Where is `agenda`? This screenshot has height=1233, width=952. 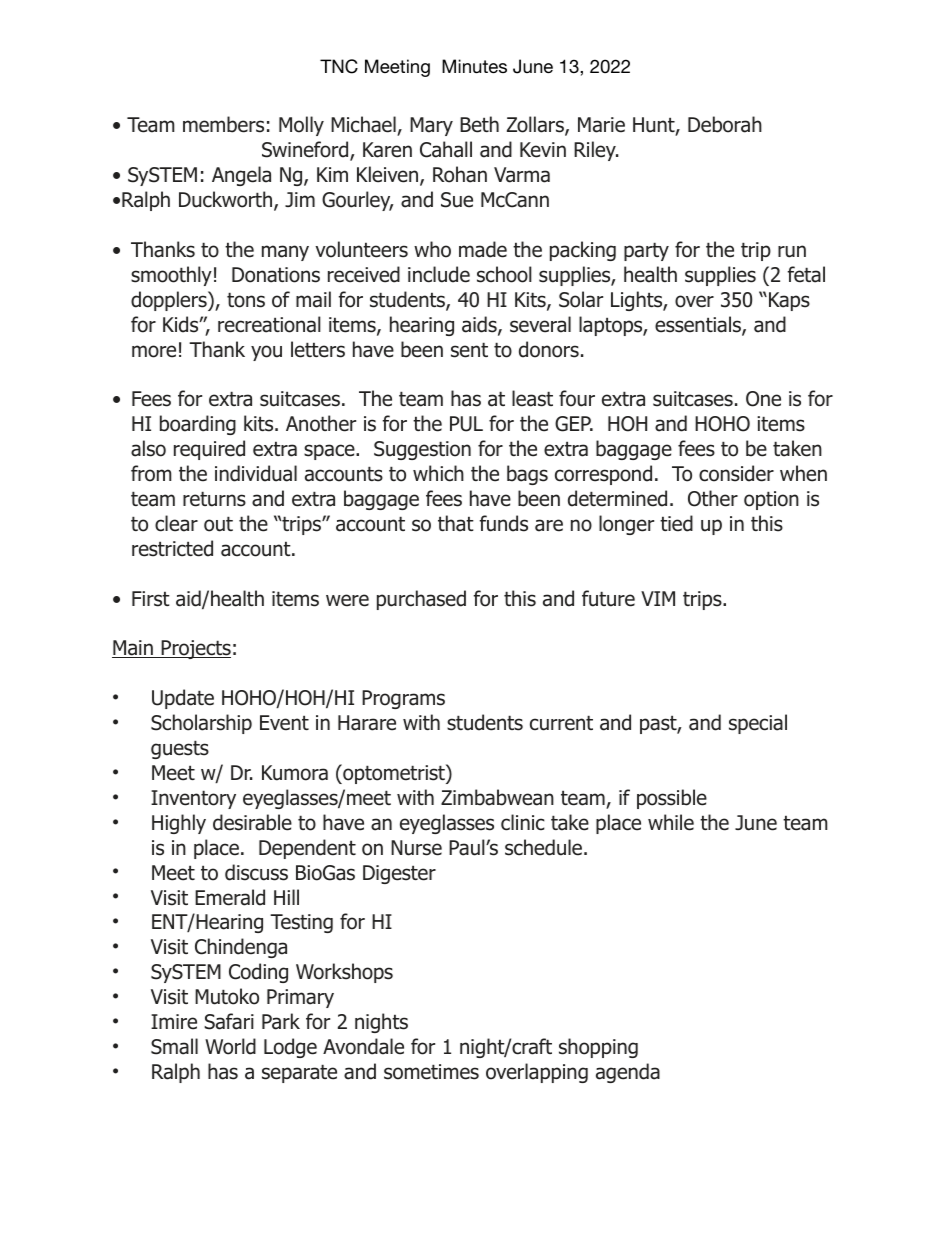
agenda is located at coordinates (628, 1073).
